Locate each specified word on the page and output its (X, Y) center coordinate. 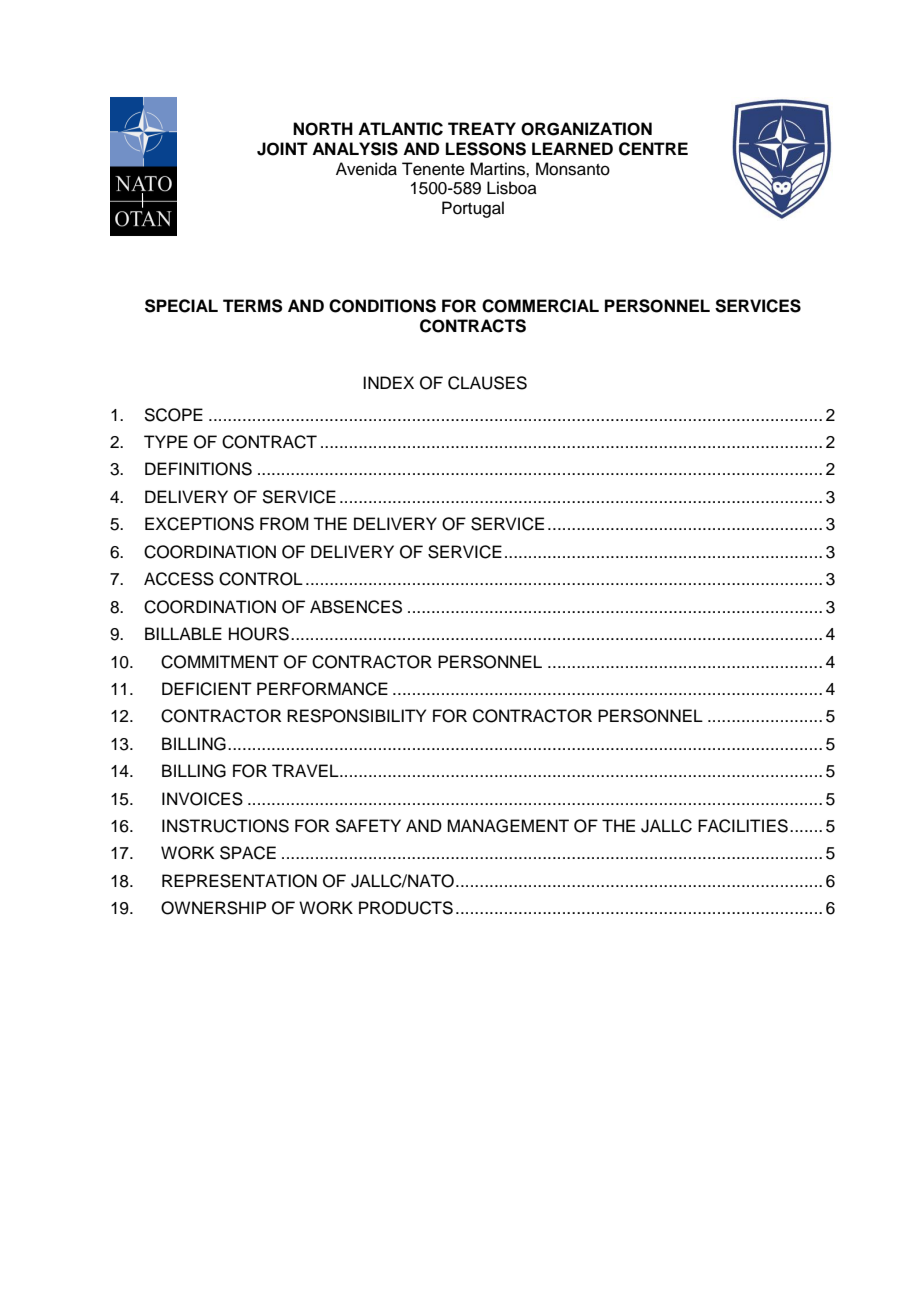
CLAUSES (487, 383)
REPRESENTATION (239, 881)
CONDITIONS (382, 306)
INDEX (388, 382)
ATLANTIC (400, 129)
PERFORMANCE (322, 689)
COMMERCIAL (540, 306)
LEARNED (572, 148)
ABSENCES (356, 607)
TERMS (253, 306)
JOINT (282, 149)
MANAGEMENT (508, 826)
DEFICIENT (207, 689)
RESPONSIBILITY (356, 716)
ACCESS (179, 579)
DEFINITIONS (198, 469)
